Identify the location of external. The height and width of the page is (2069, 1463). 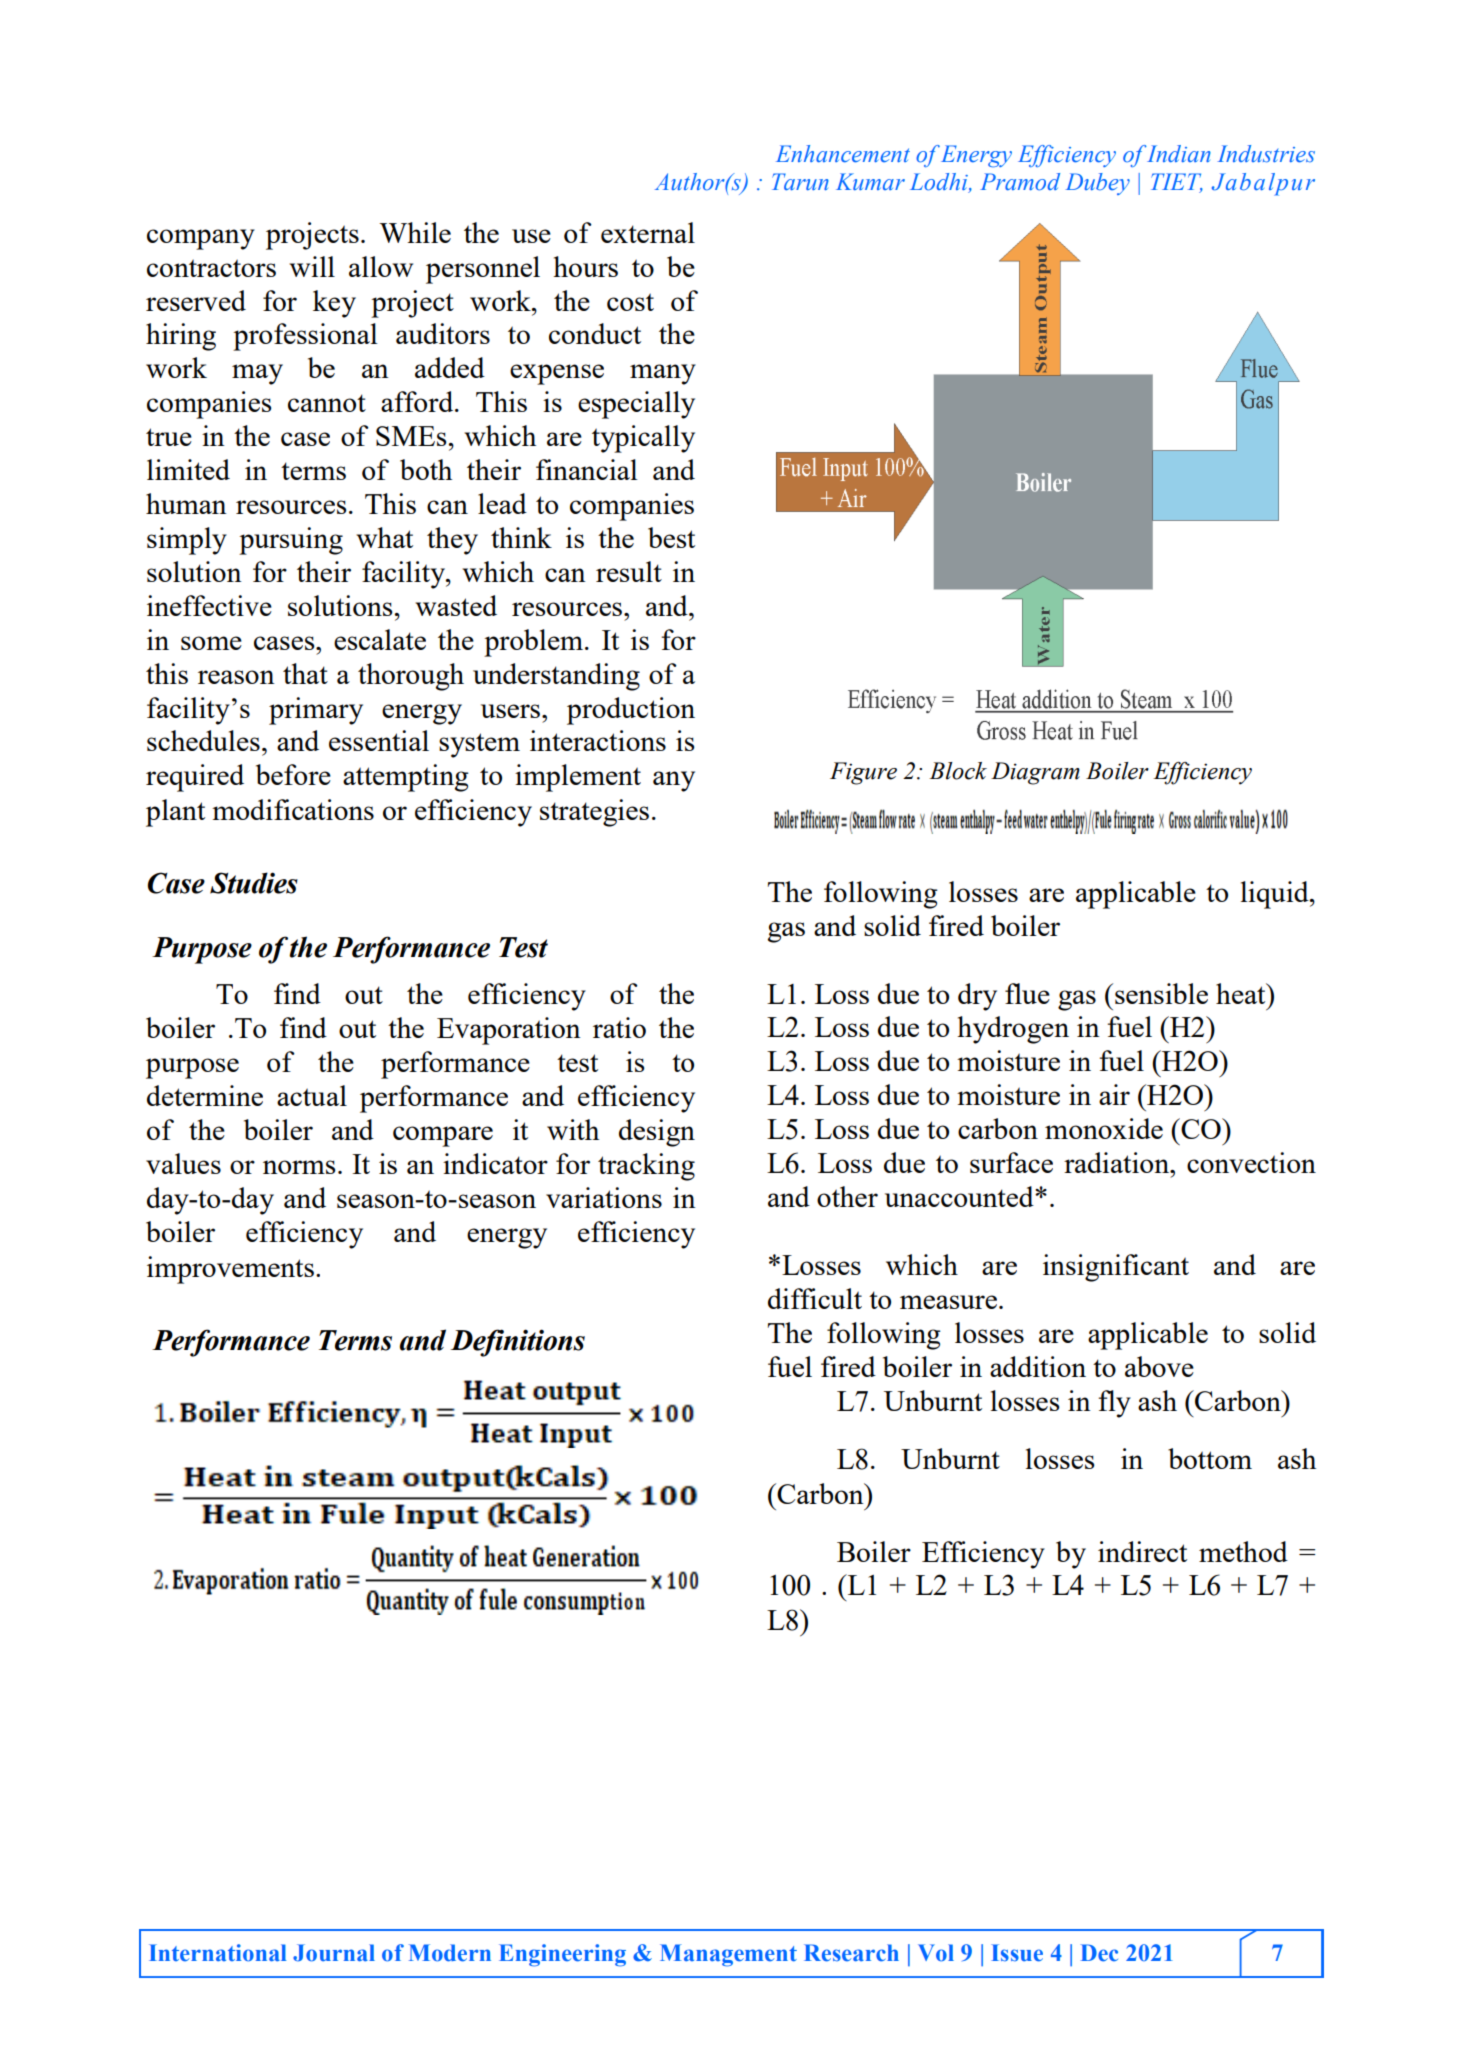
(648, 232).
